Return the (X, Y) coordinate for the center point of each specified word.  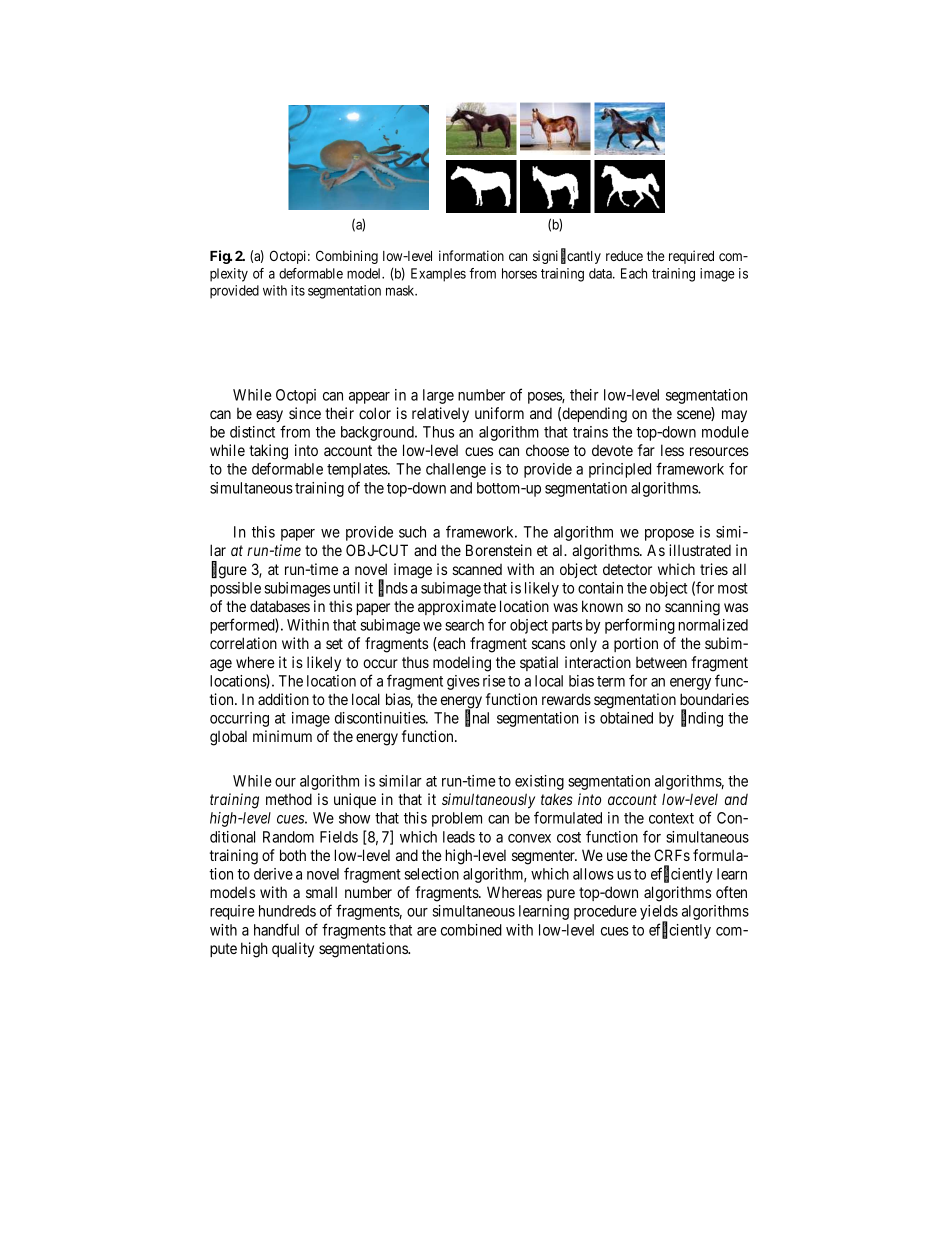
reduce (624, 256)
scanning (692, 608)
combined (471, 930)
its (298, 290)
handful (276, 929)
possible (235, 589)
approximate (457, 607)
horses (519, 273)
